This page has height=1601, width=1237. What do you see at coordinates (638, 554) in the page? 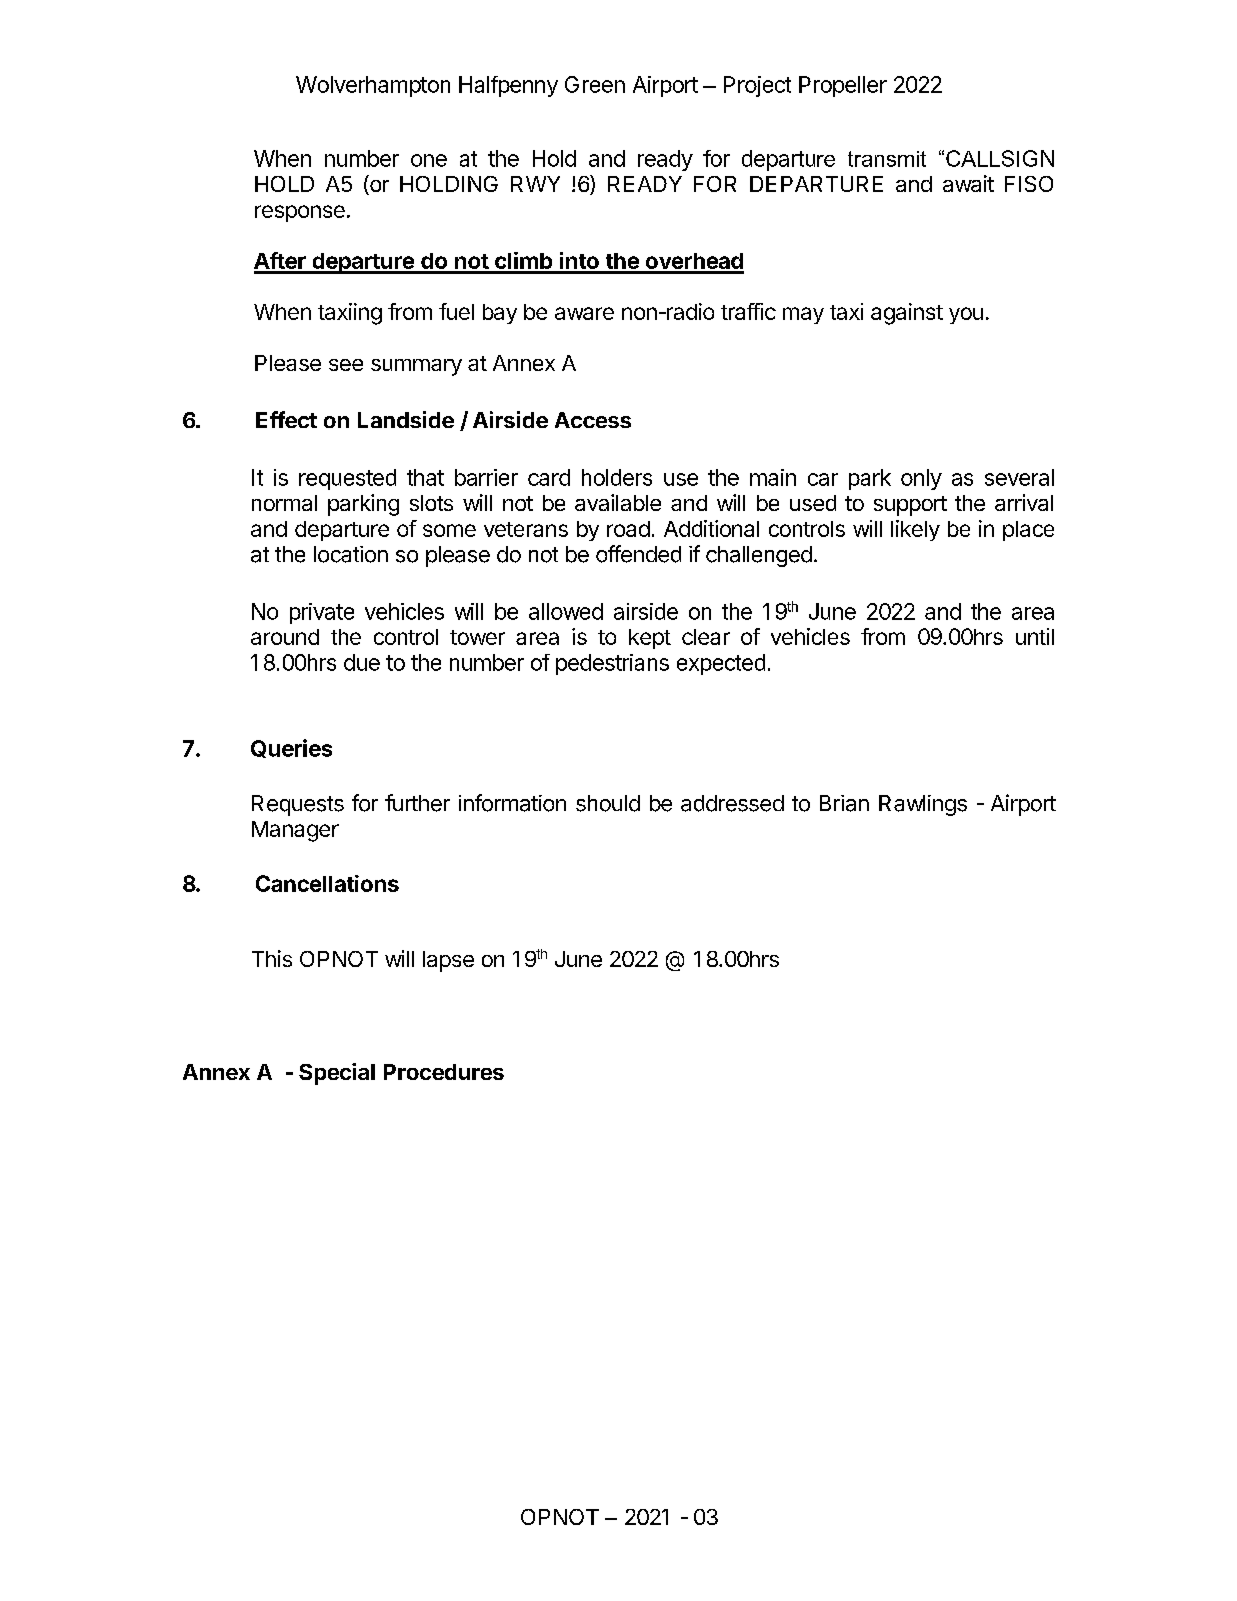
I see `offended` at bounding box center [638, 554].
